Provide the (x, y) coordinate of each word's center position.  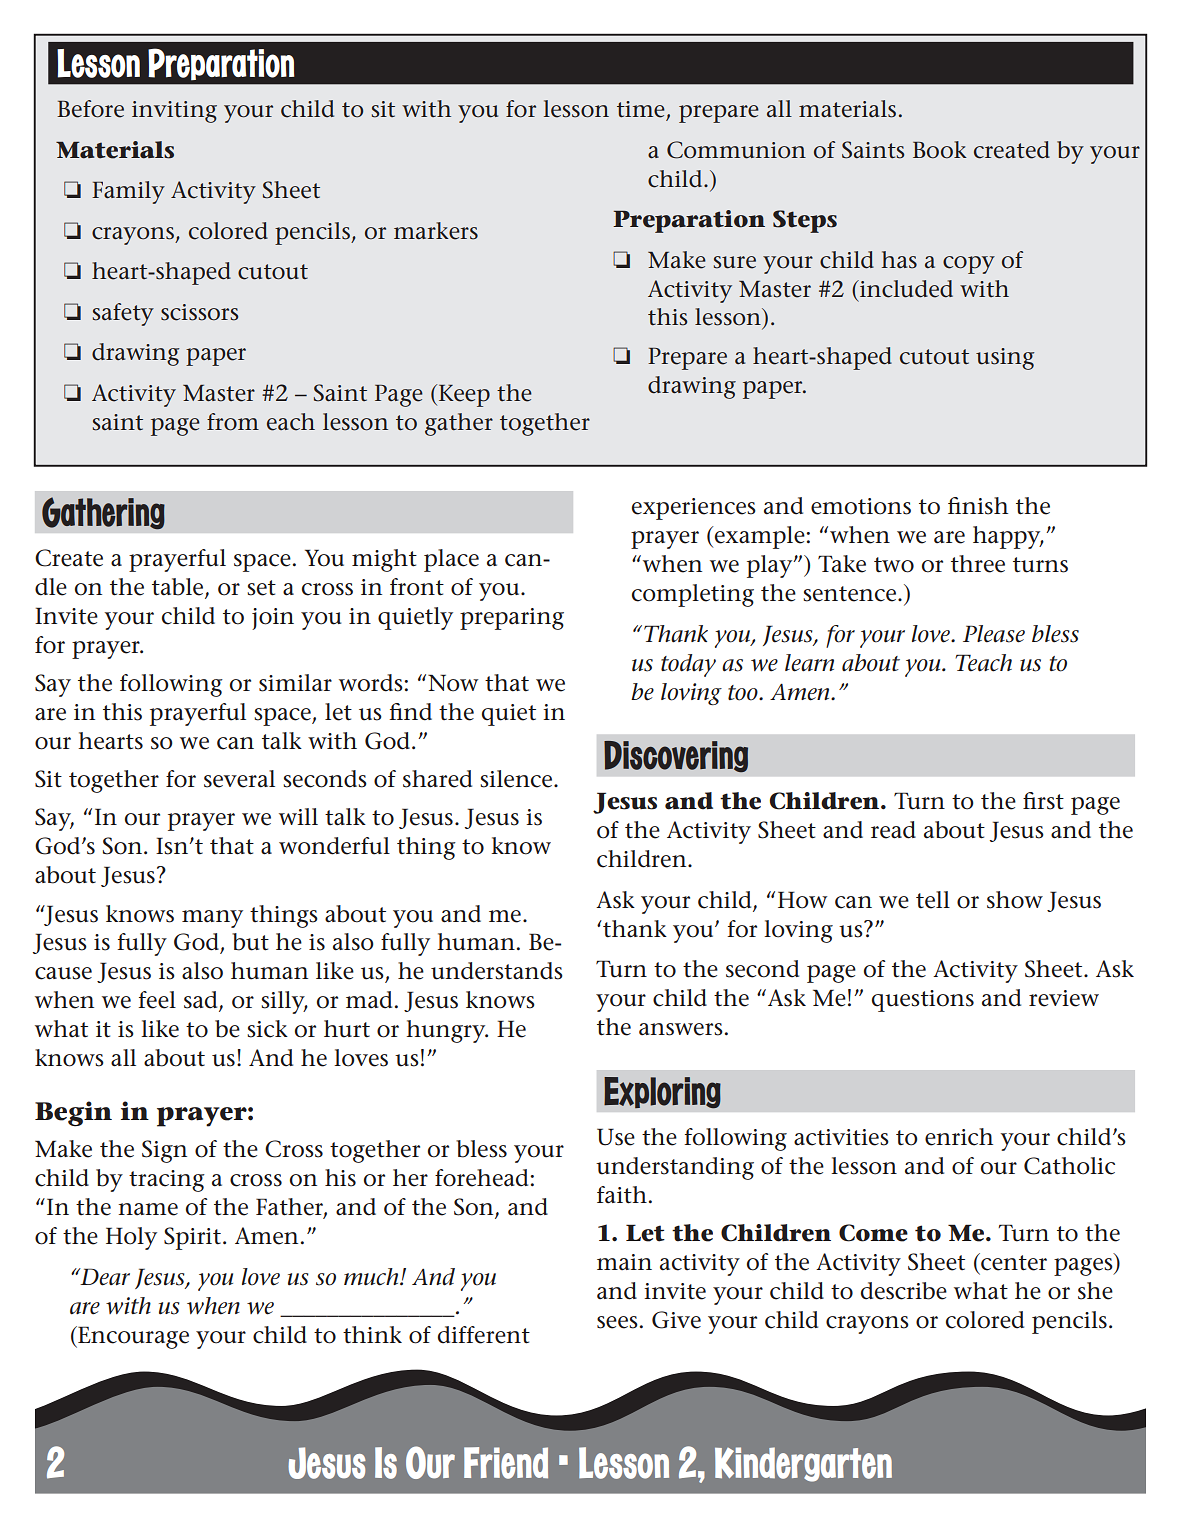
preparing (512, 619)
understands (497, 971)
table (179, 588)
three (978, 564)
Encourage (132, 1337)
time (642, 110)
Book (940, 150)
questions (923, 1001)
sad (202, 1001)
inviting (174, 112)
